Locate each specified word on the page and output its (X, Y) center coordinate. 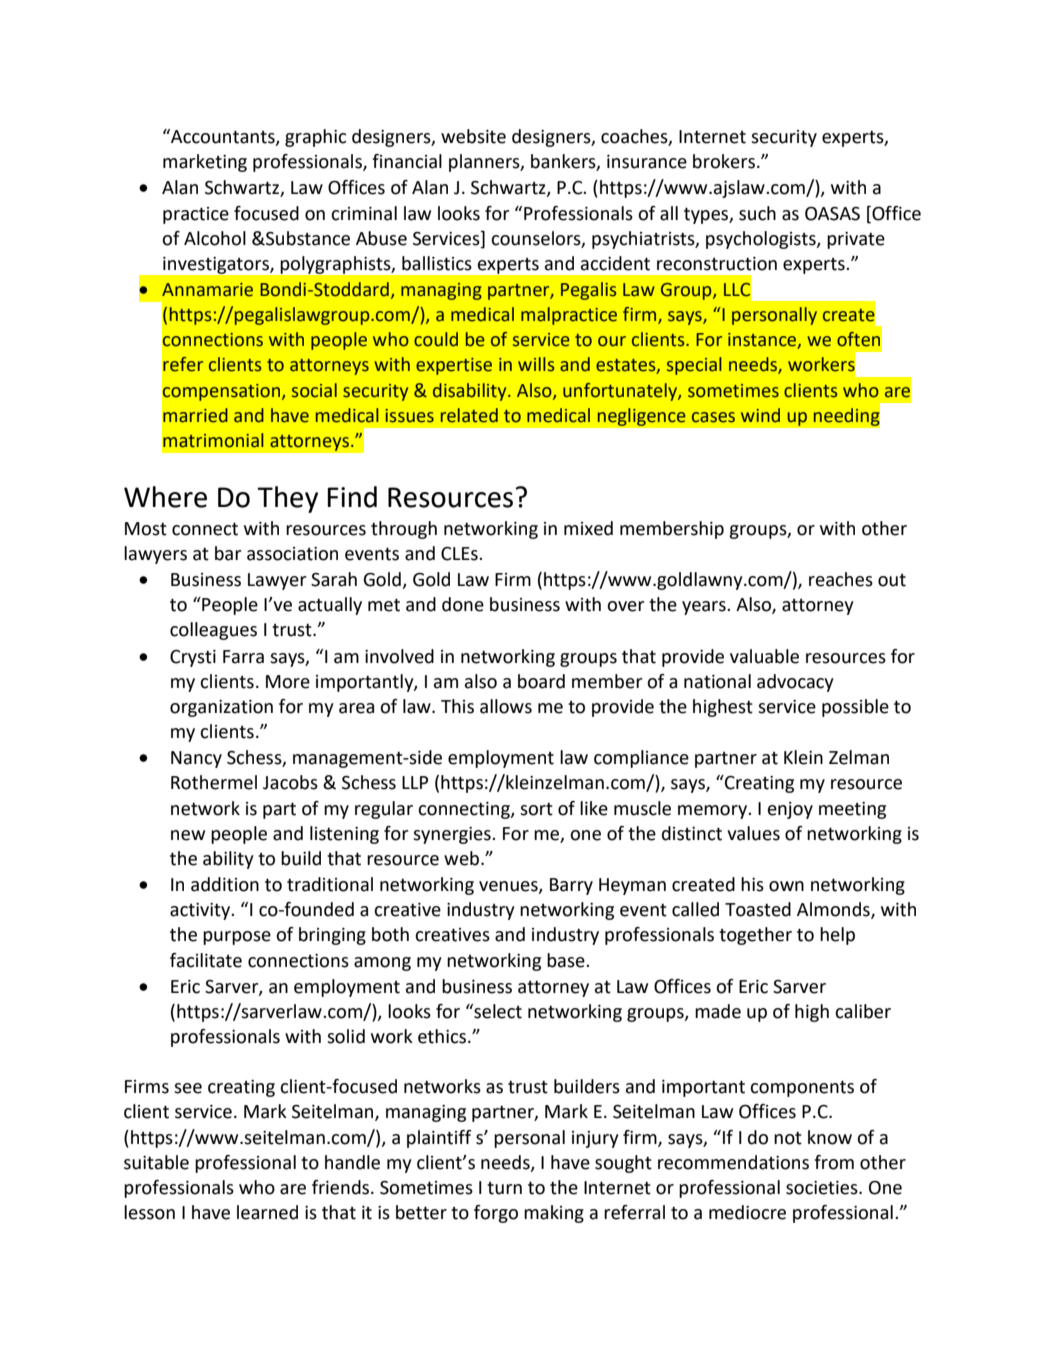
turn (504, 1188)
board (541, 681)
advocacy (795, 683)
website (473, 136)
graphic (315, 138)
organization (221, 708)
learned (267, 1212)
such (757, 213)
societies (823, 1188)
